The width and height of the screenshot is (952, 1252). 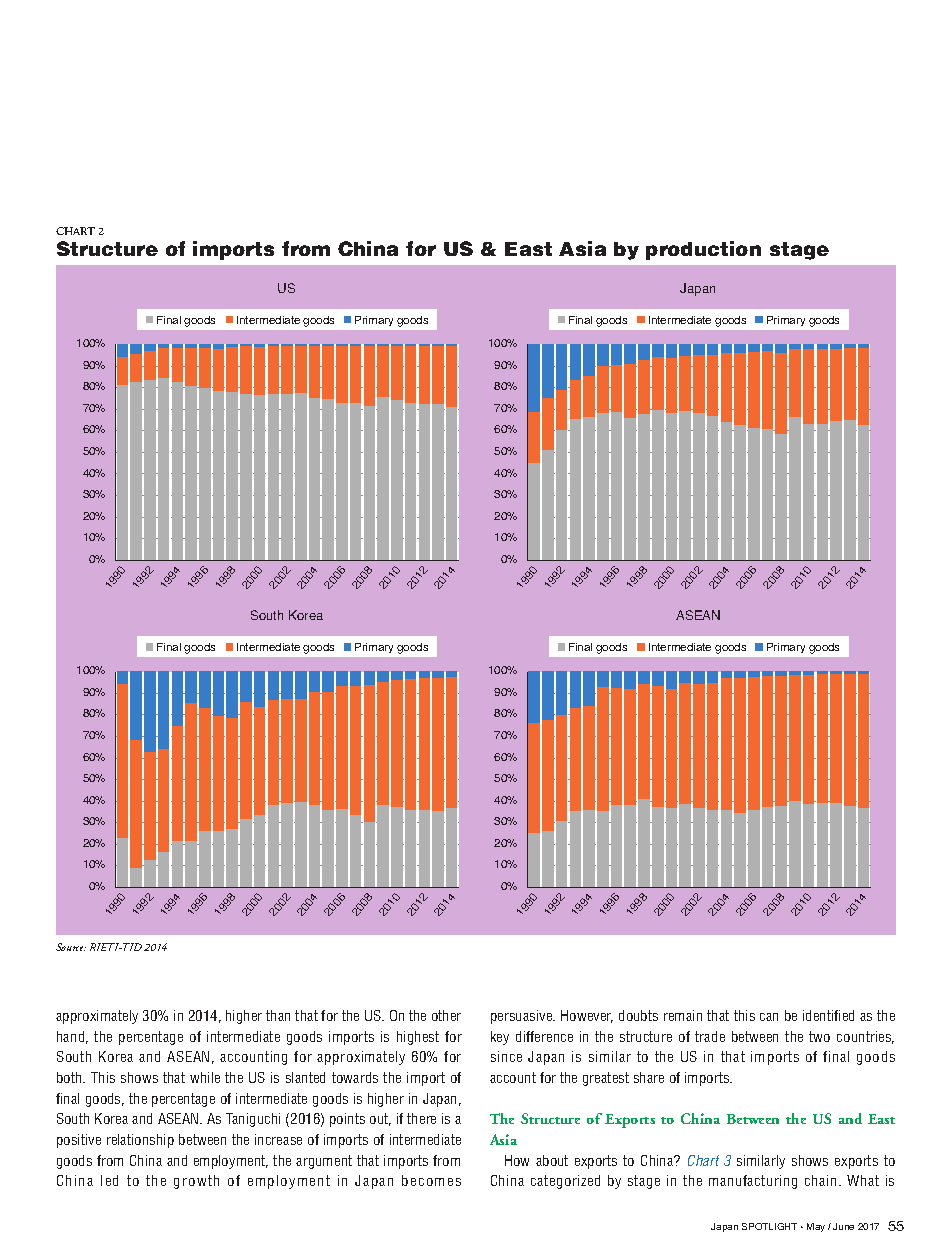 I want to click on production, so click(x=703, y=250).
